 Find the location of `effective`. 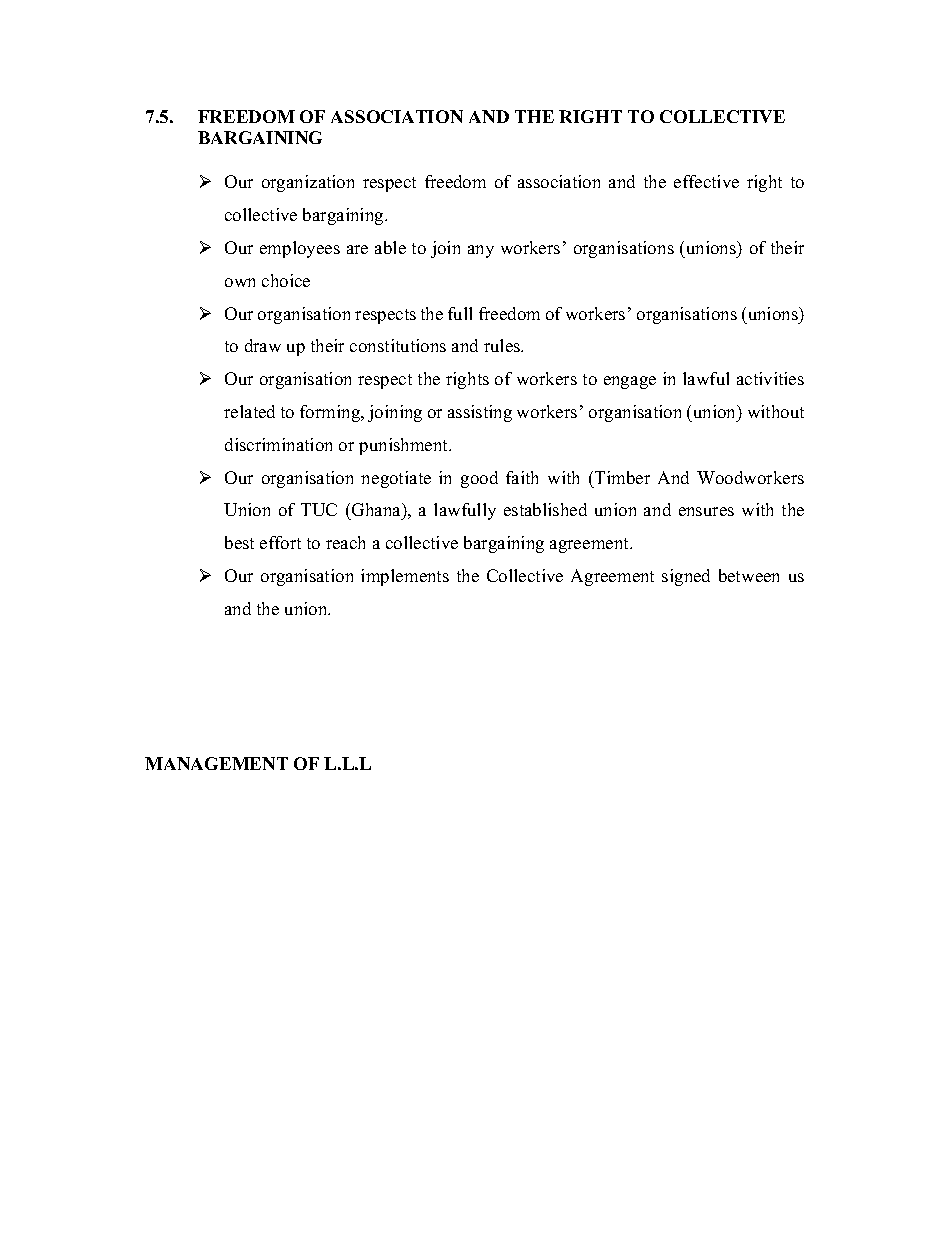

effective is located at coordinates (706, 181).
